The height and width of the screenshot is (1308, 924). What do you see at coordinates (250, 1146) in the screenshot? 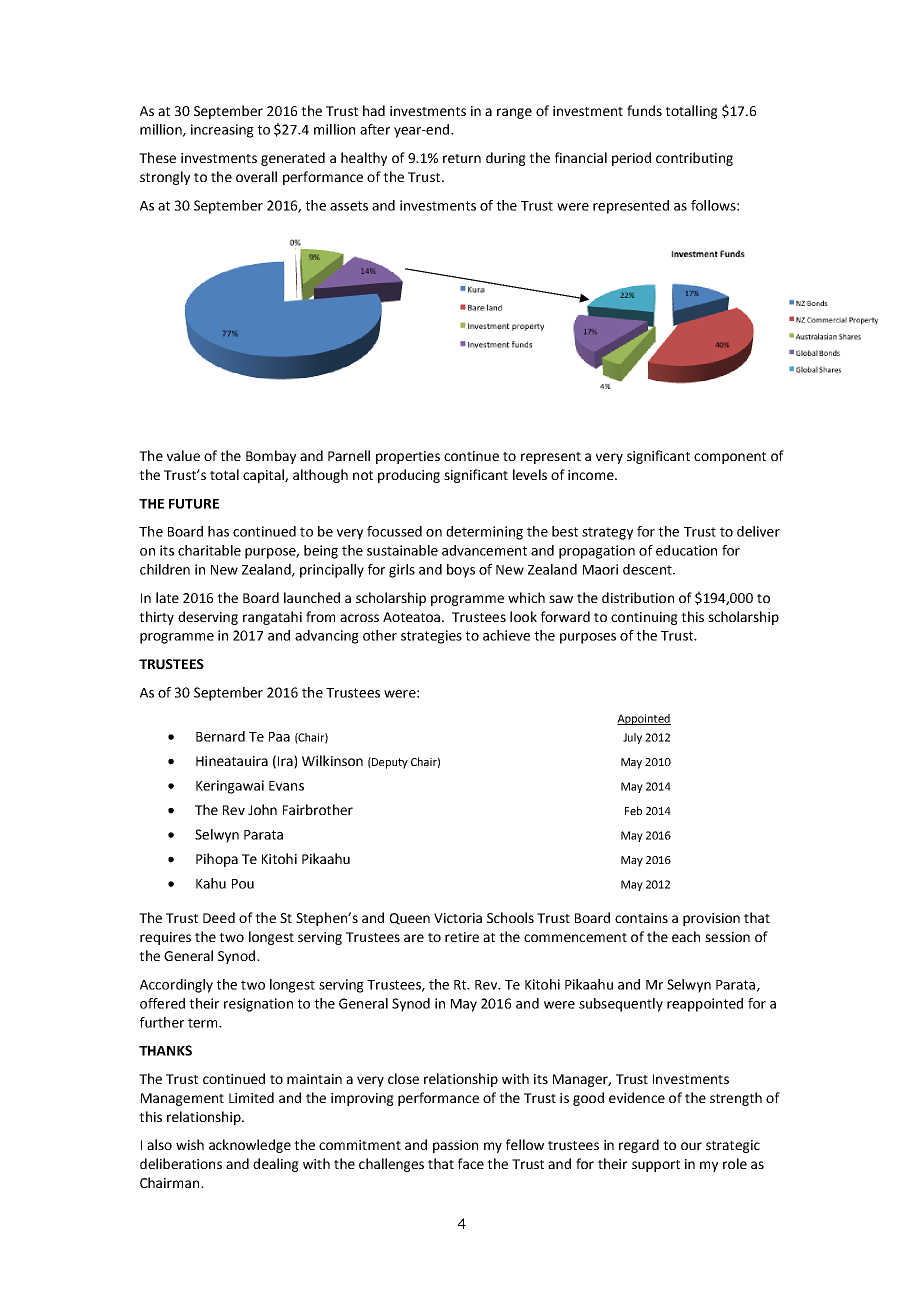
I see `acknowledge` at bounding box center [250, 1146].
